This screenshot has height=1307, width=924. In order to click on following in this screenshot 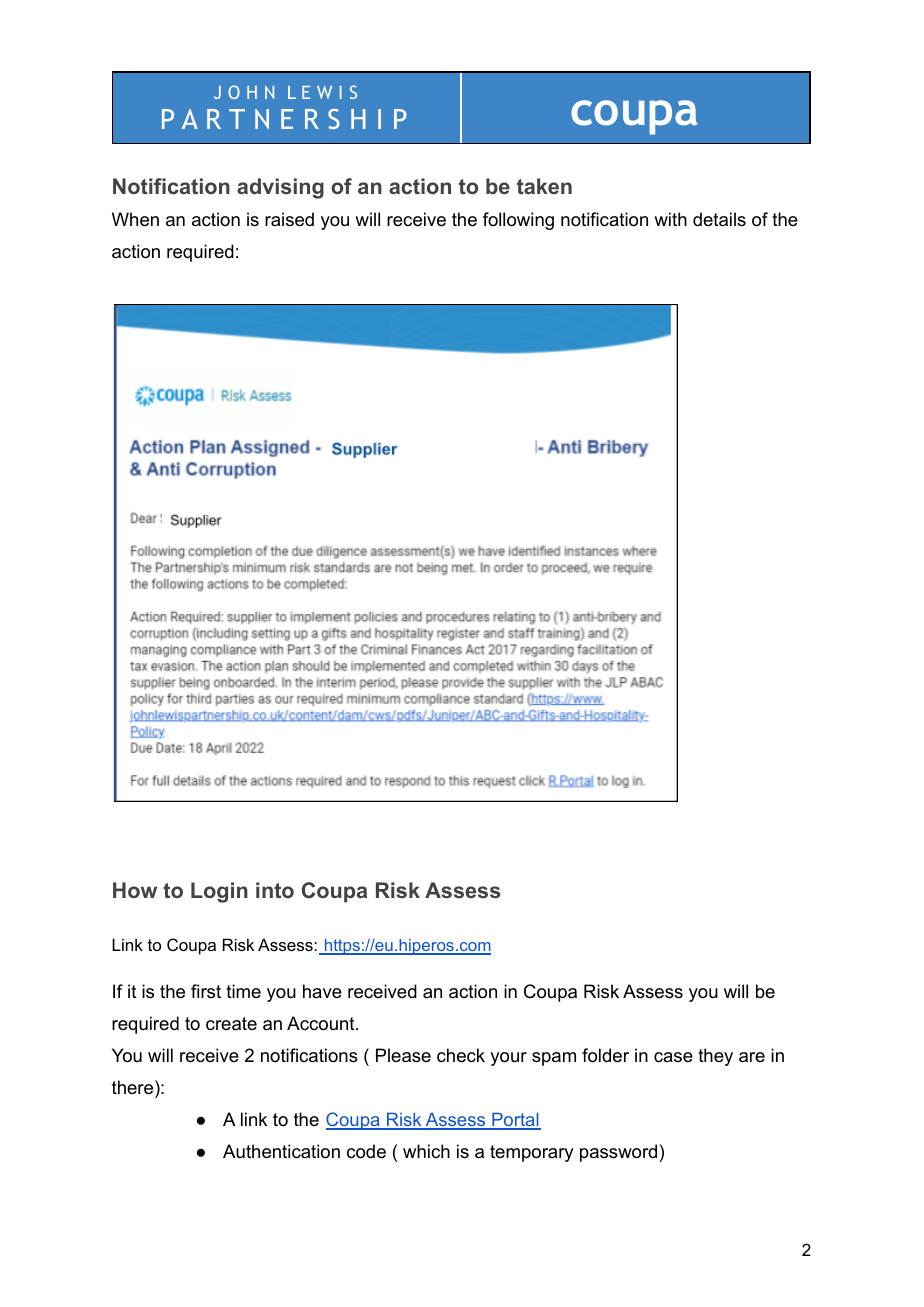, I will do `click(518, 221)`.
